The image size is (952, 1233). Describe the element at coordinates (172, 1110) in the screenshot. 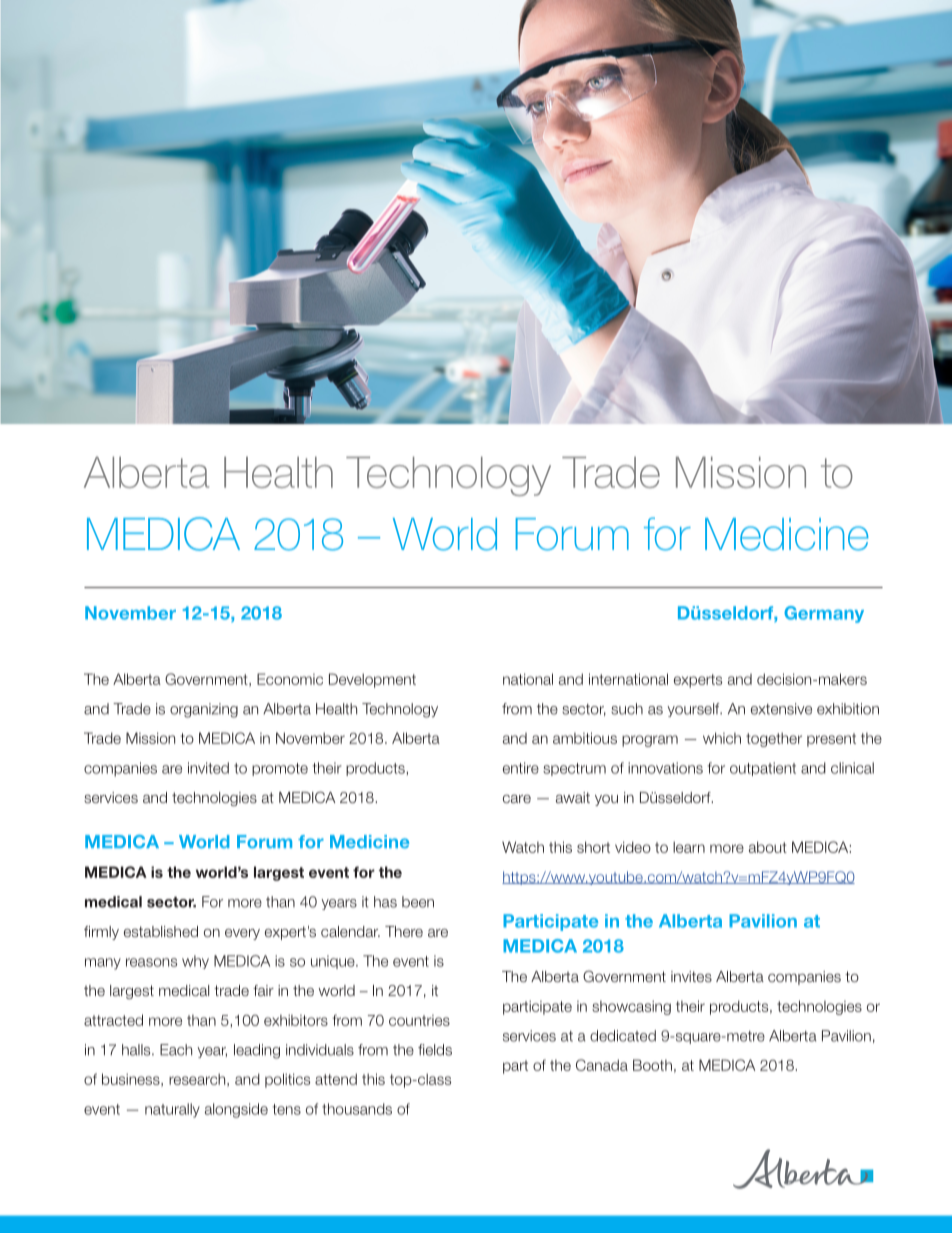

I see `naturally` at that location.
